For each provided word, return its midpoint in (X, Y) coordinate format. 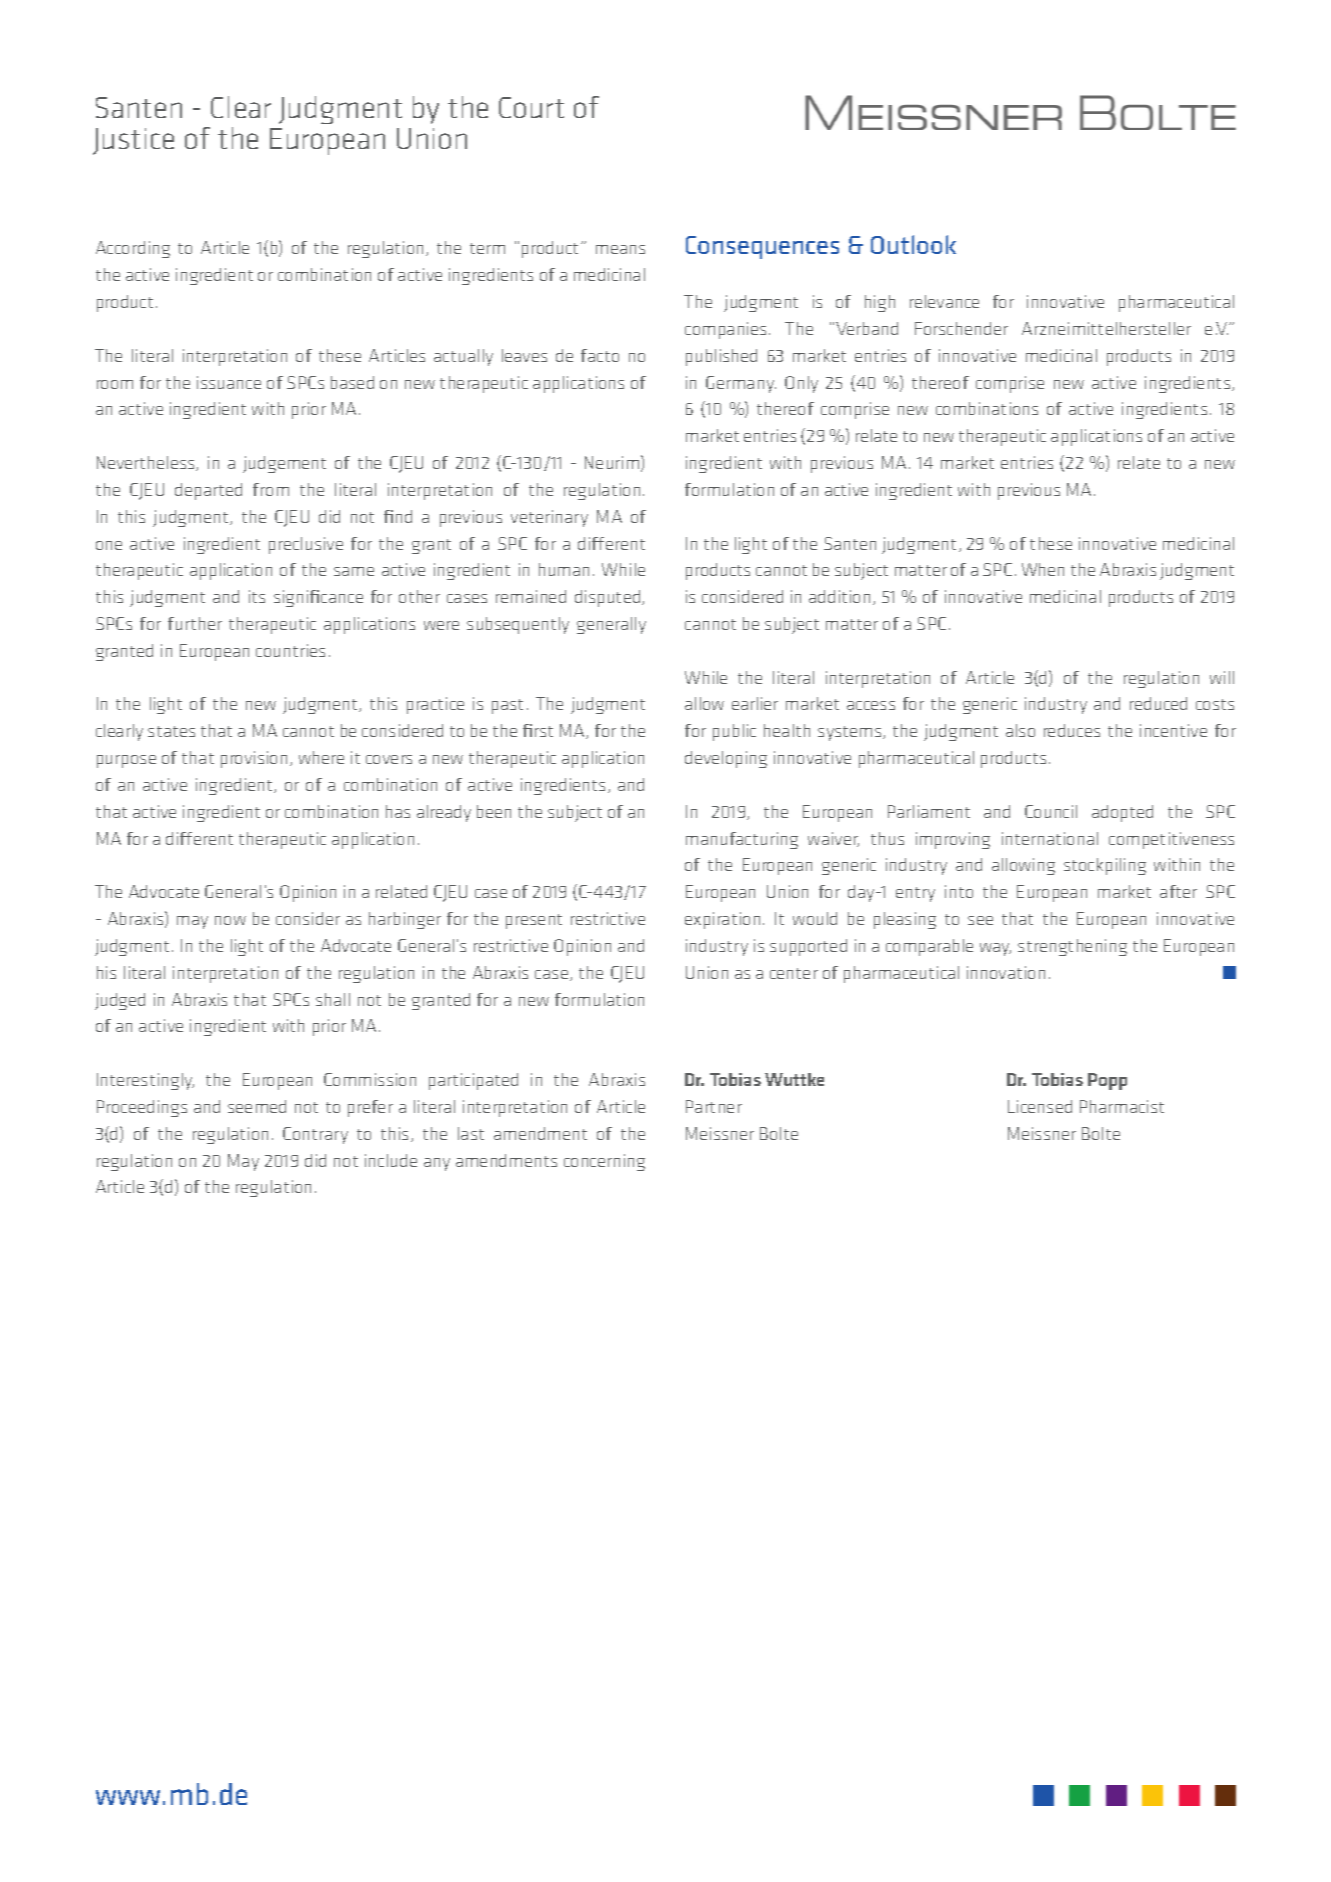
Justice (133, 141)
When (1043, 569)
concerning (604, 1162)
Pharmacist (1122, 1106)
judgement (284, 464)
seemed (257, 1106)
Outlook (913, 244)
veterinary (549, 518)
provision (254, 759)
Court (531, 107)
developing (726, 759)
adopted (1122, 813)
